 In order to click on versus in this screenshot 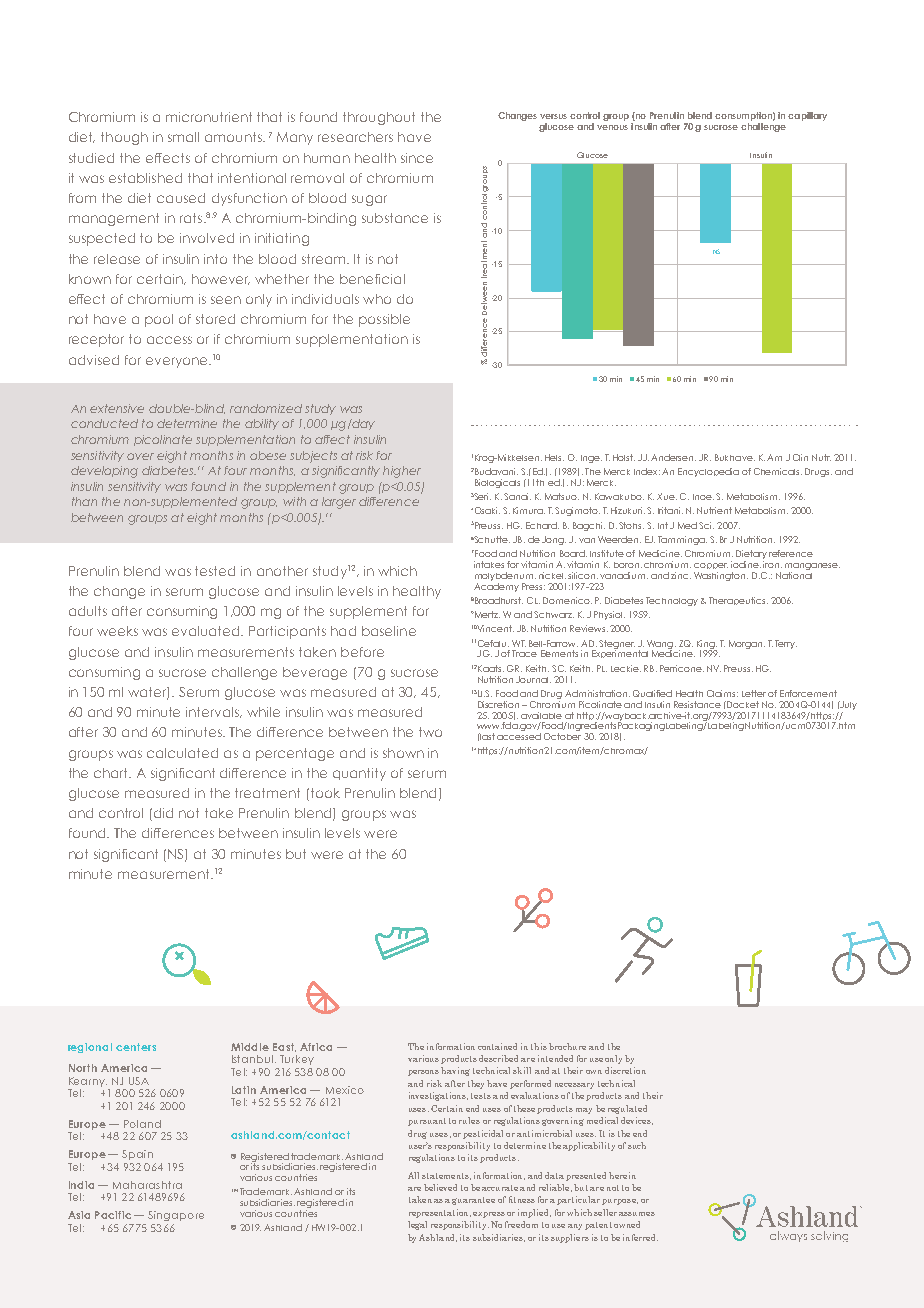, I will do `click(553, 116)`.
